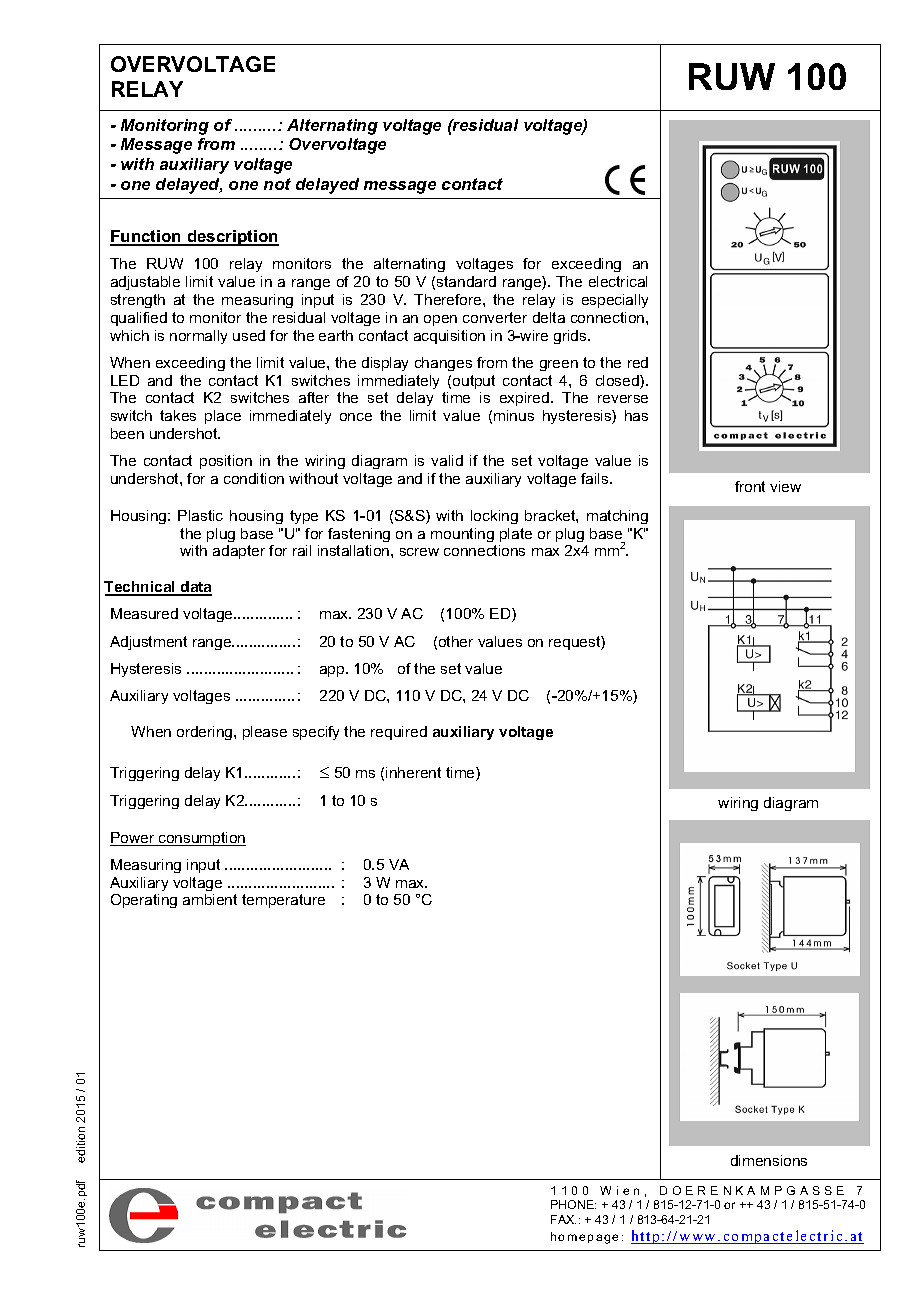  I want to click on front, so click(750, 486).
